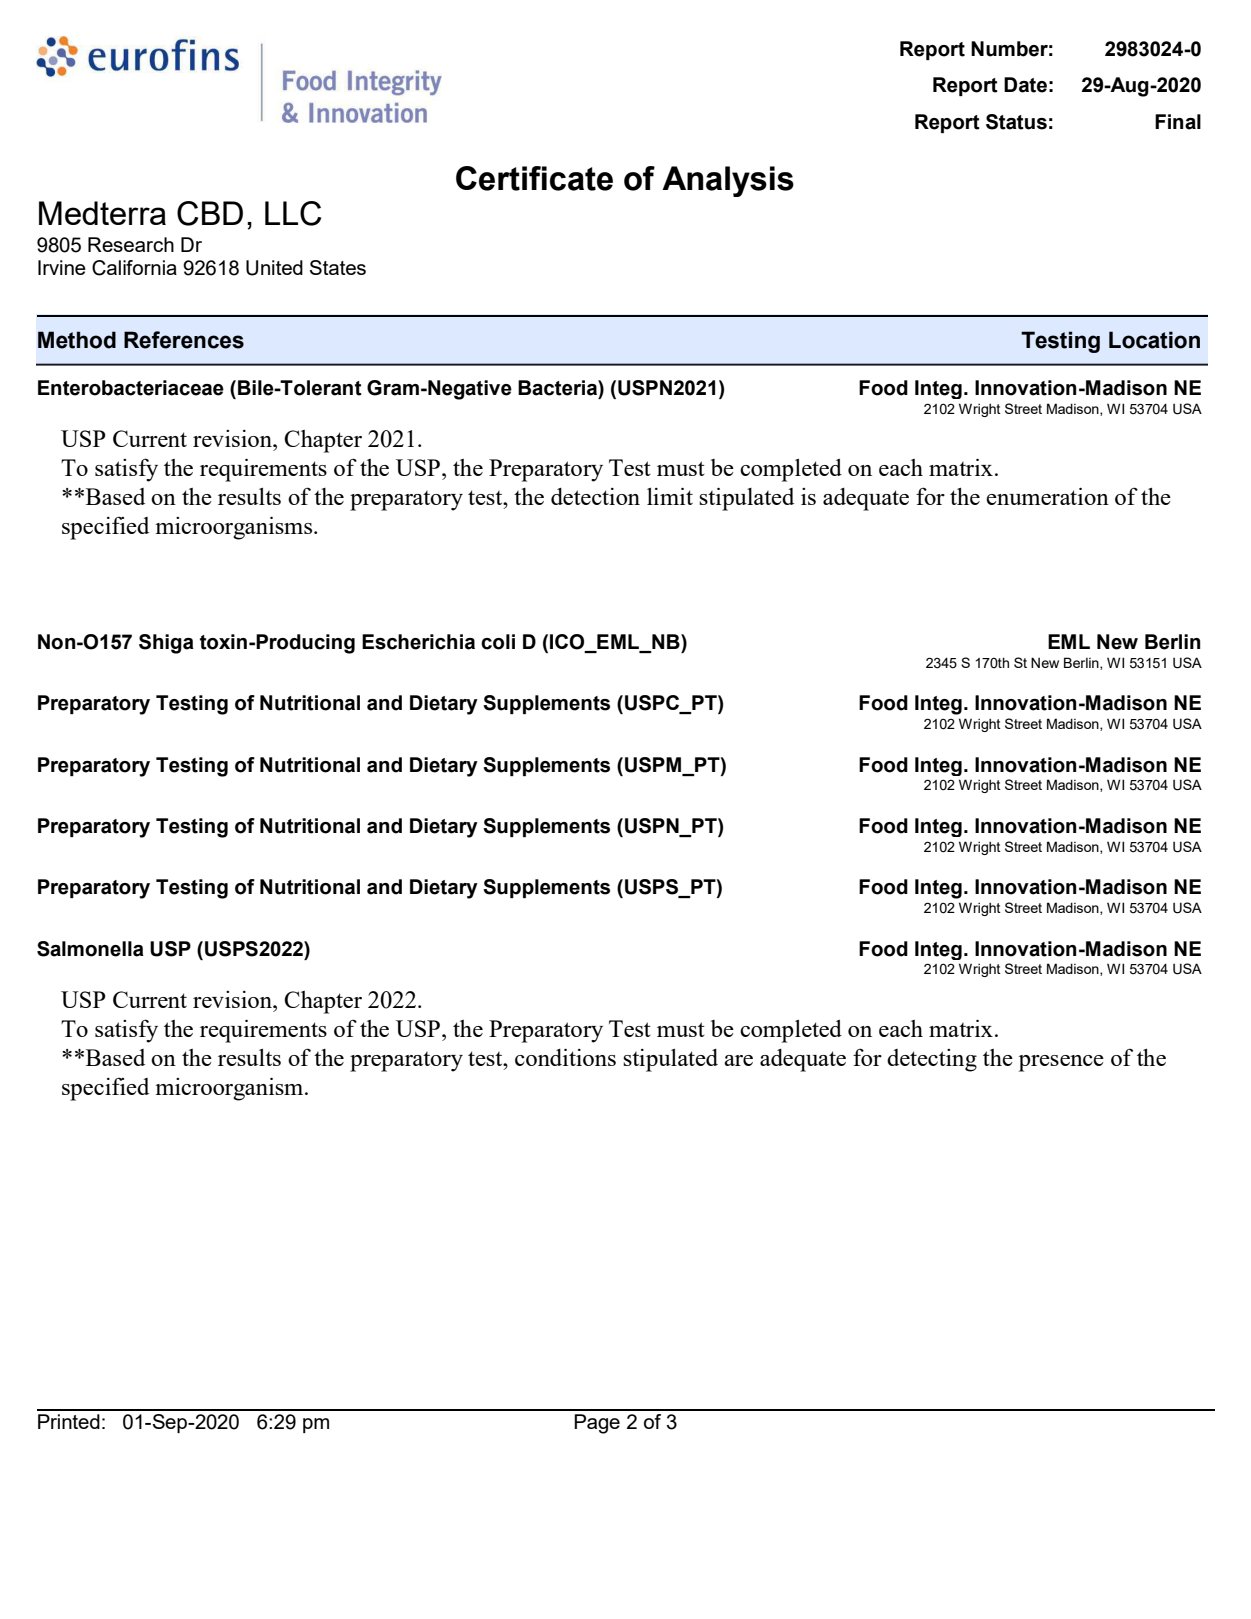 Image resolution: width=1251 pixels, height=1619 pixels. Describe the element at coordinates (1061, 1063) in the page. I see `presence` at that location.
